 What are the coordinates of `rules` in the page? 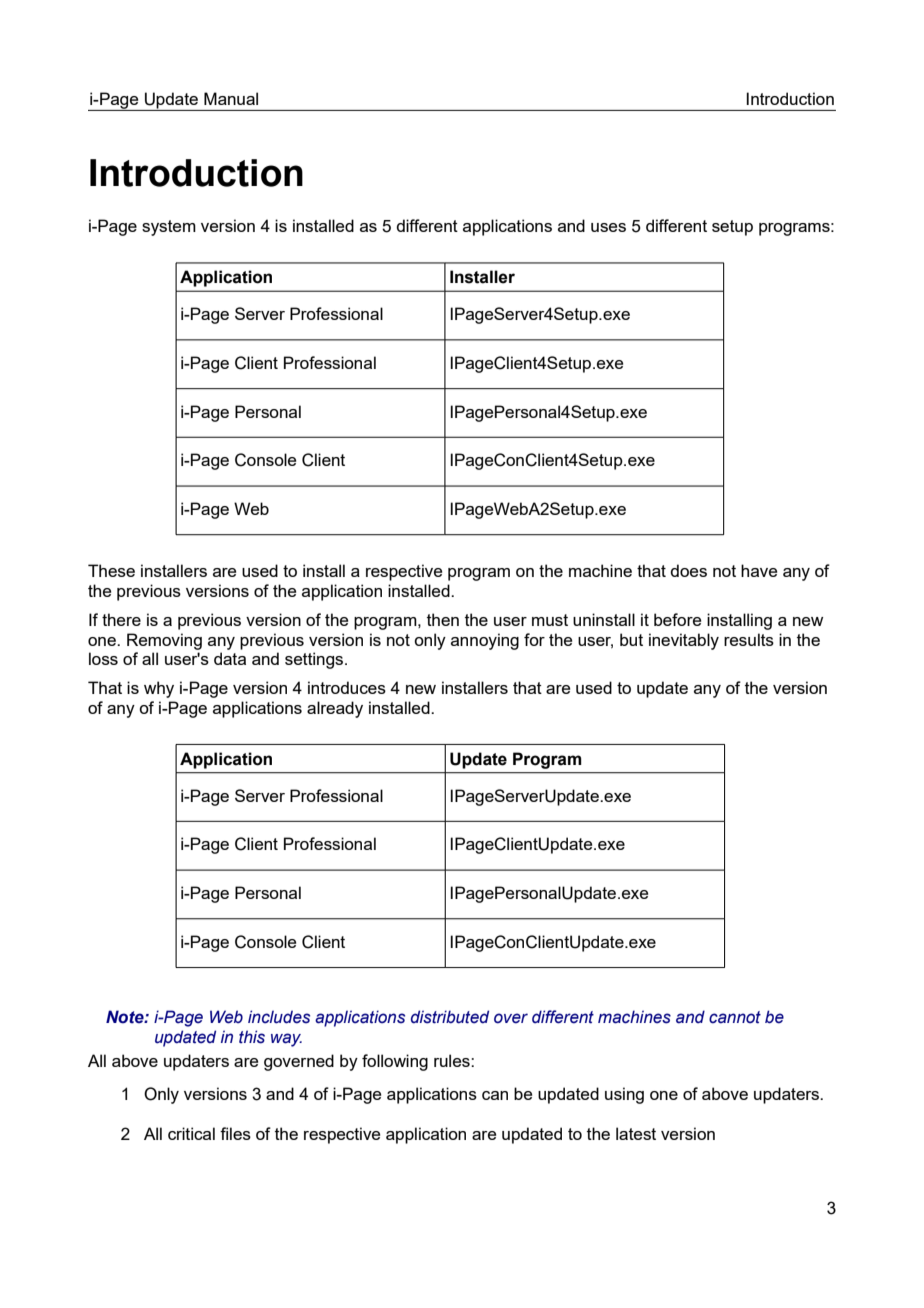 It's located at (453, 1060).
